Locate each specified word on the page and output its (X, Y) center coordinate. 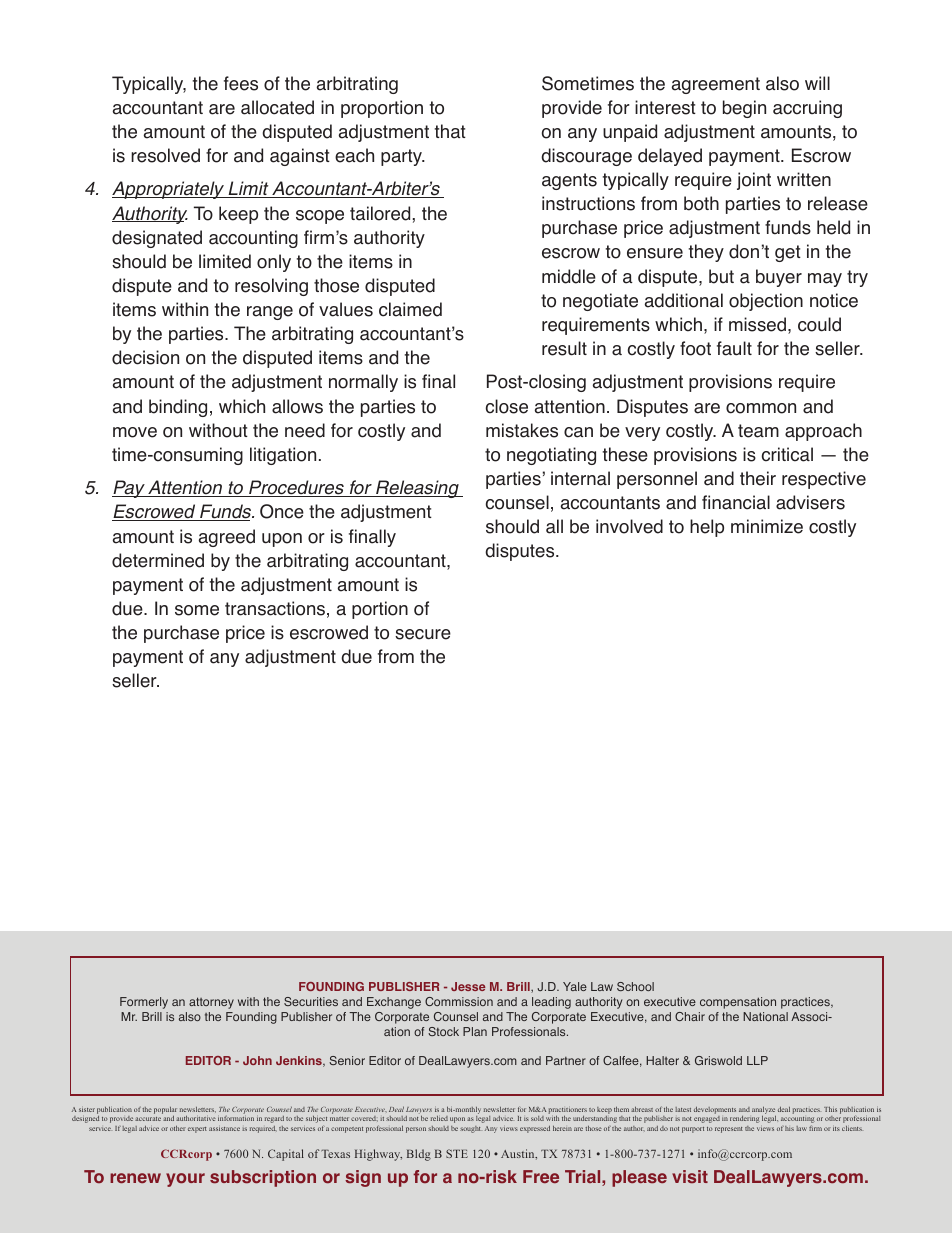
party (402, 157)
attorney (211, 1003)
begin (744, 109)
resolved (165, 155)
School (635, 986)
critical (787, 454)
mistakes (522, 430)
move (135, 432)
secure (423, 634)
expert (197, 1130)
